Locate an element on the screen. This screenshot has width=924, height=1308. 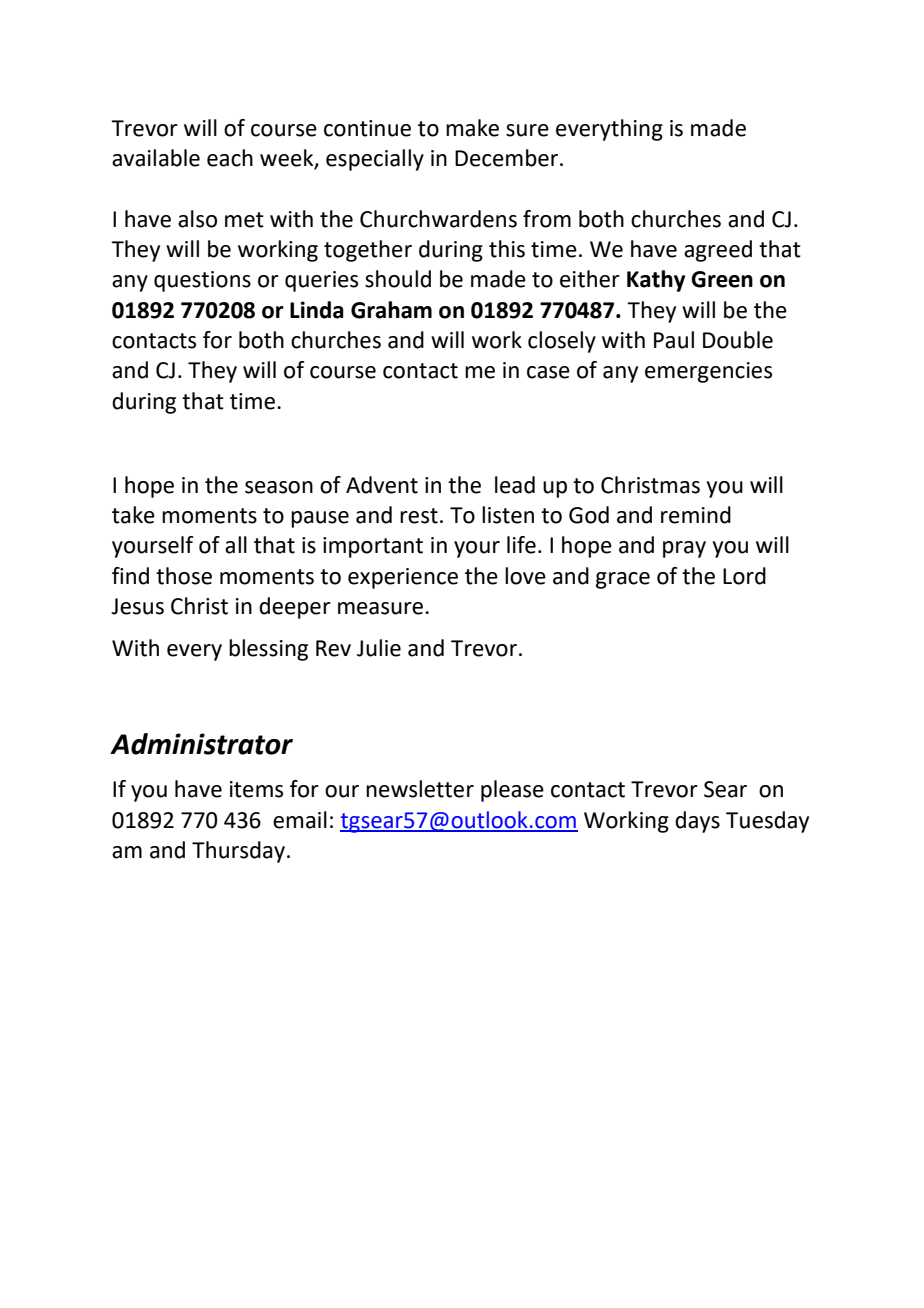
Paul is located at coordinates (674, 340).
